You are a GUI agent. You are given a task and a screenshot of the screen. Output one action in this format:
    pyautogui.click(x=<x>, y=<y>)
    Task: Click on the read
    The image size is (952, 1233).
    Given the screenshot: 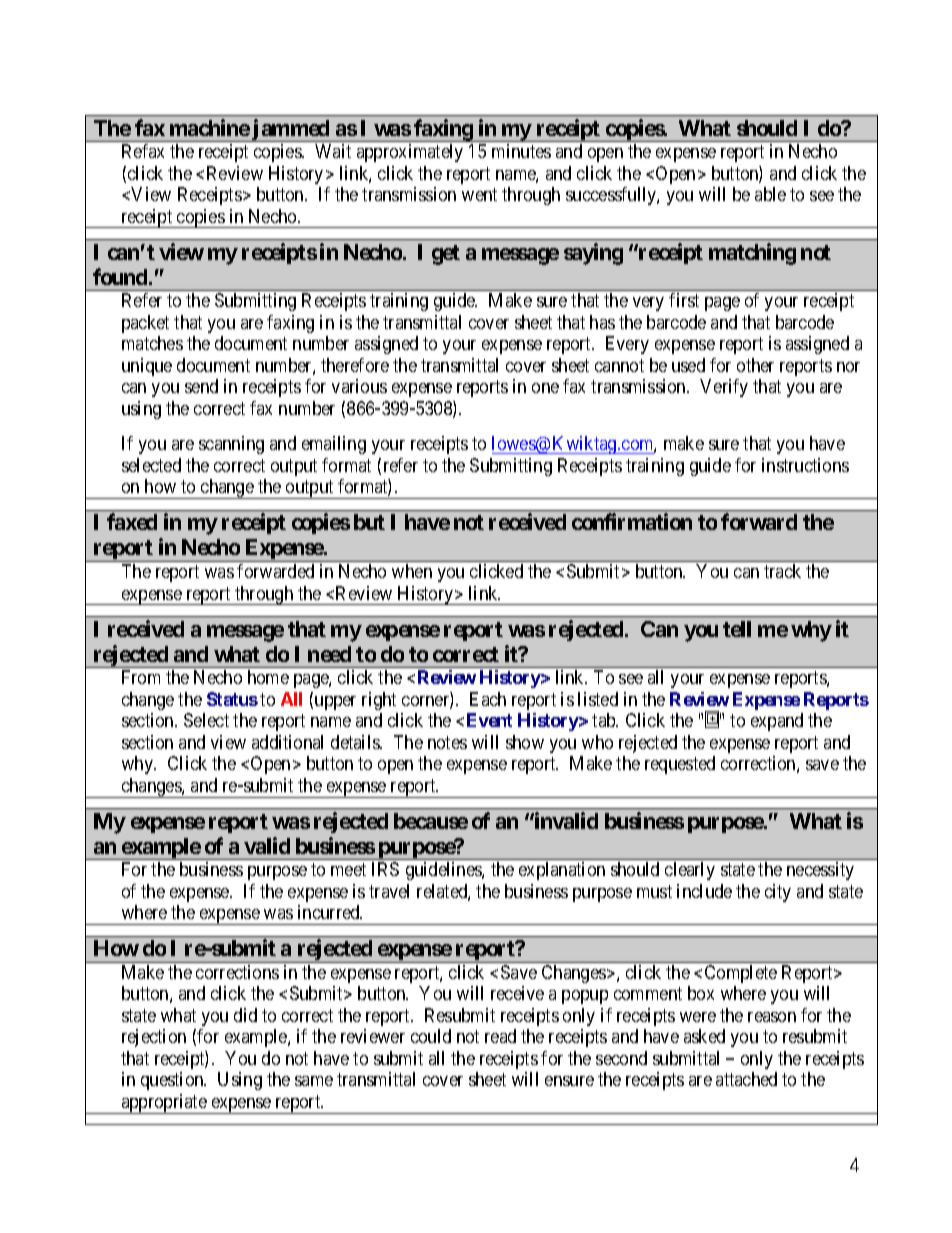 What is the action you would take?
    pyautogui.click(x=500, y=1036)
